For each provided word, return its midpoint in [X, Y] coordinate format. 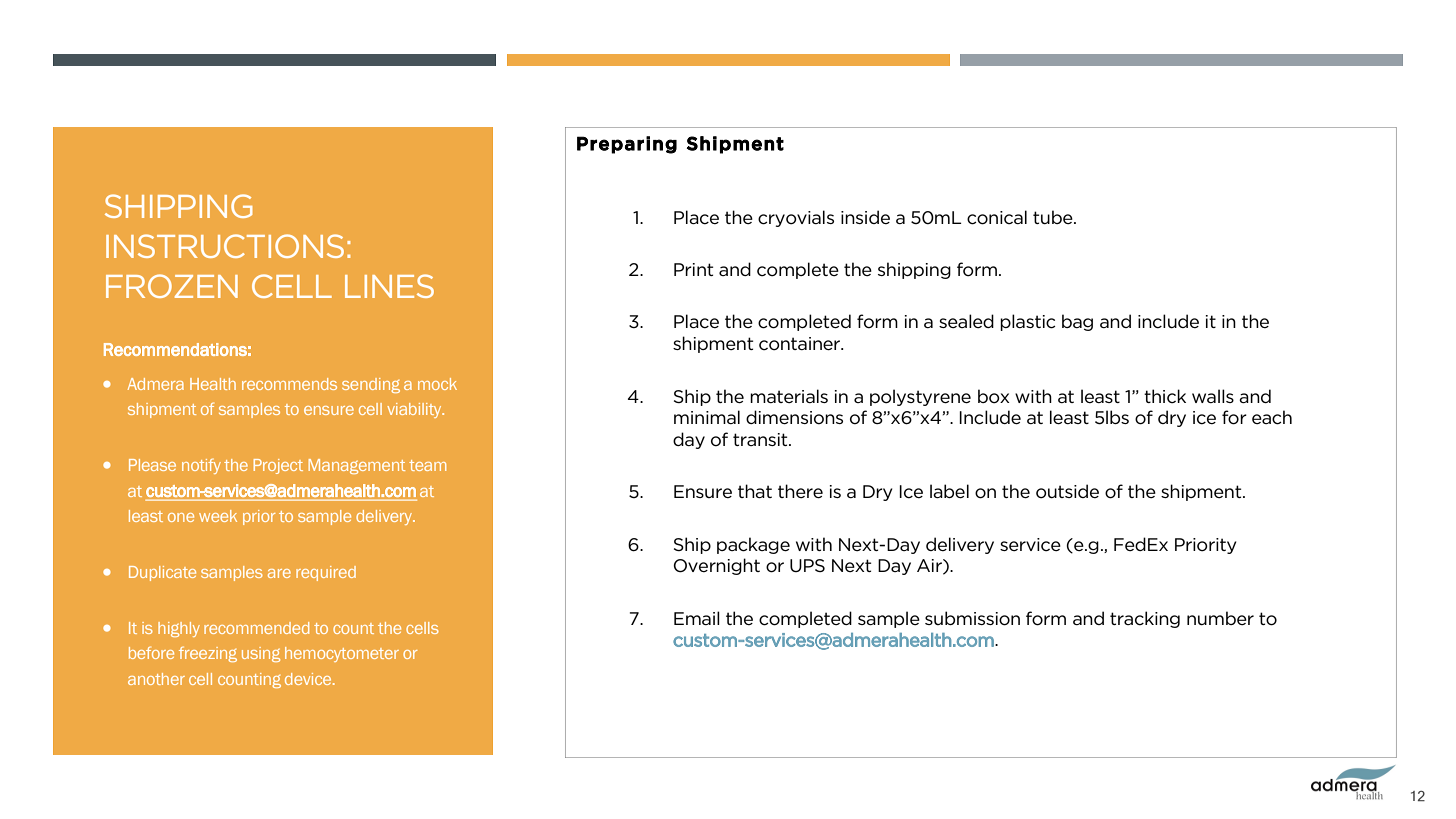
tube [1054, 217]
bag [1077, 322]
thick [1165, 396]
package [753, 545]
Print [693, 269]
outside [1067, 491]
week [218, 516]
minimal [707, 417]
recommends [289, 384]
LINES [389, 286]
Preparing [627, 145]
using [261, 654]
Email [697, 618]
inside [865, 217]
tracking [1145, 619]
